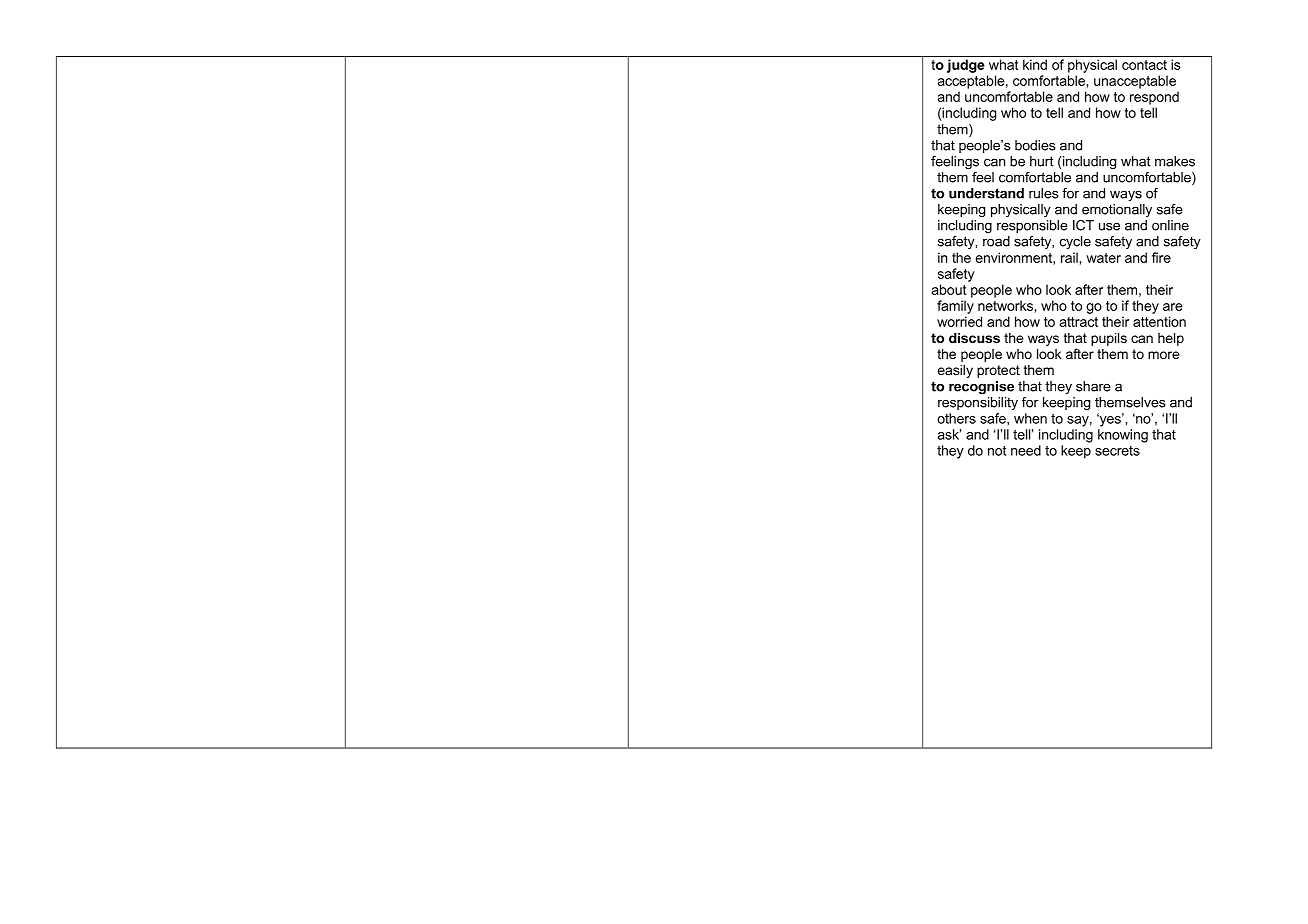 The height and width of the document is (924, 1308). I want to click on respond, so click(1154, 98).
